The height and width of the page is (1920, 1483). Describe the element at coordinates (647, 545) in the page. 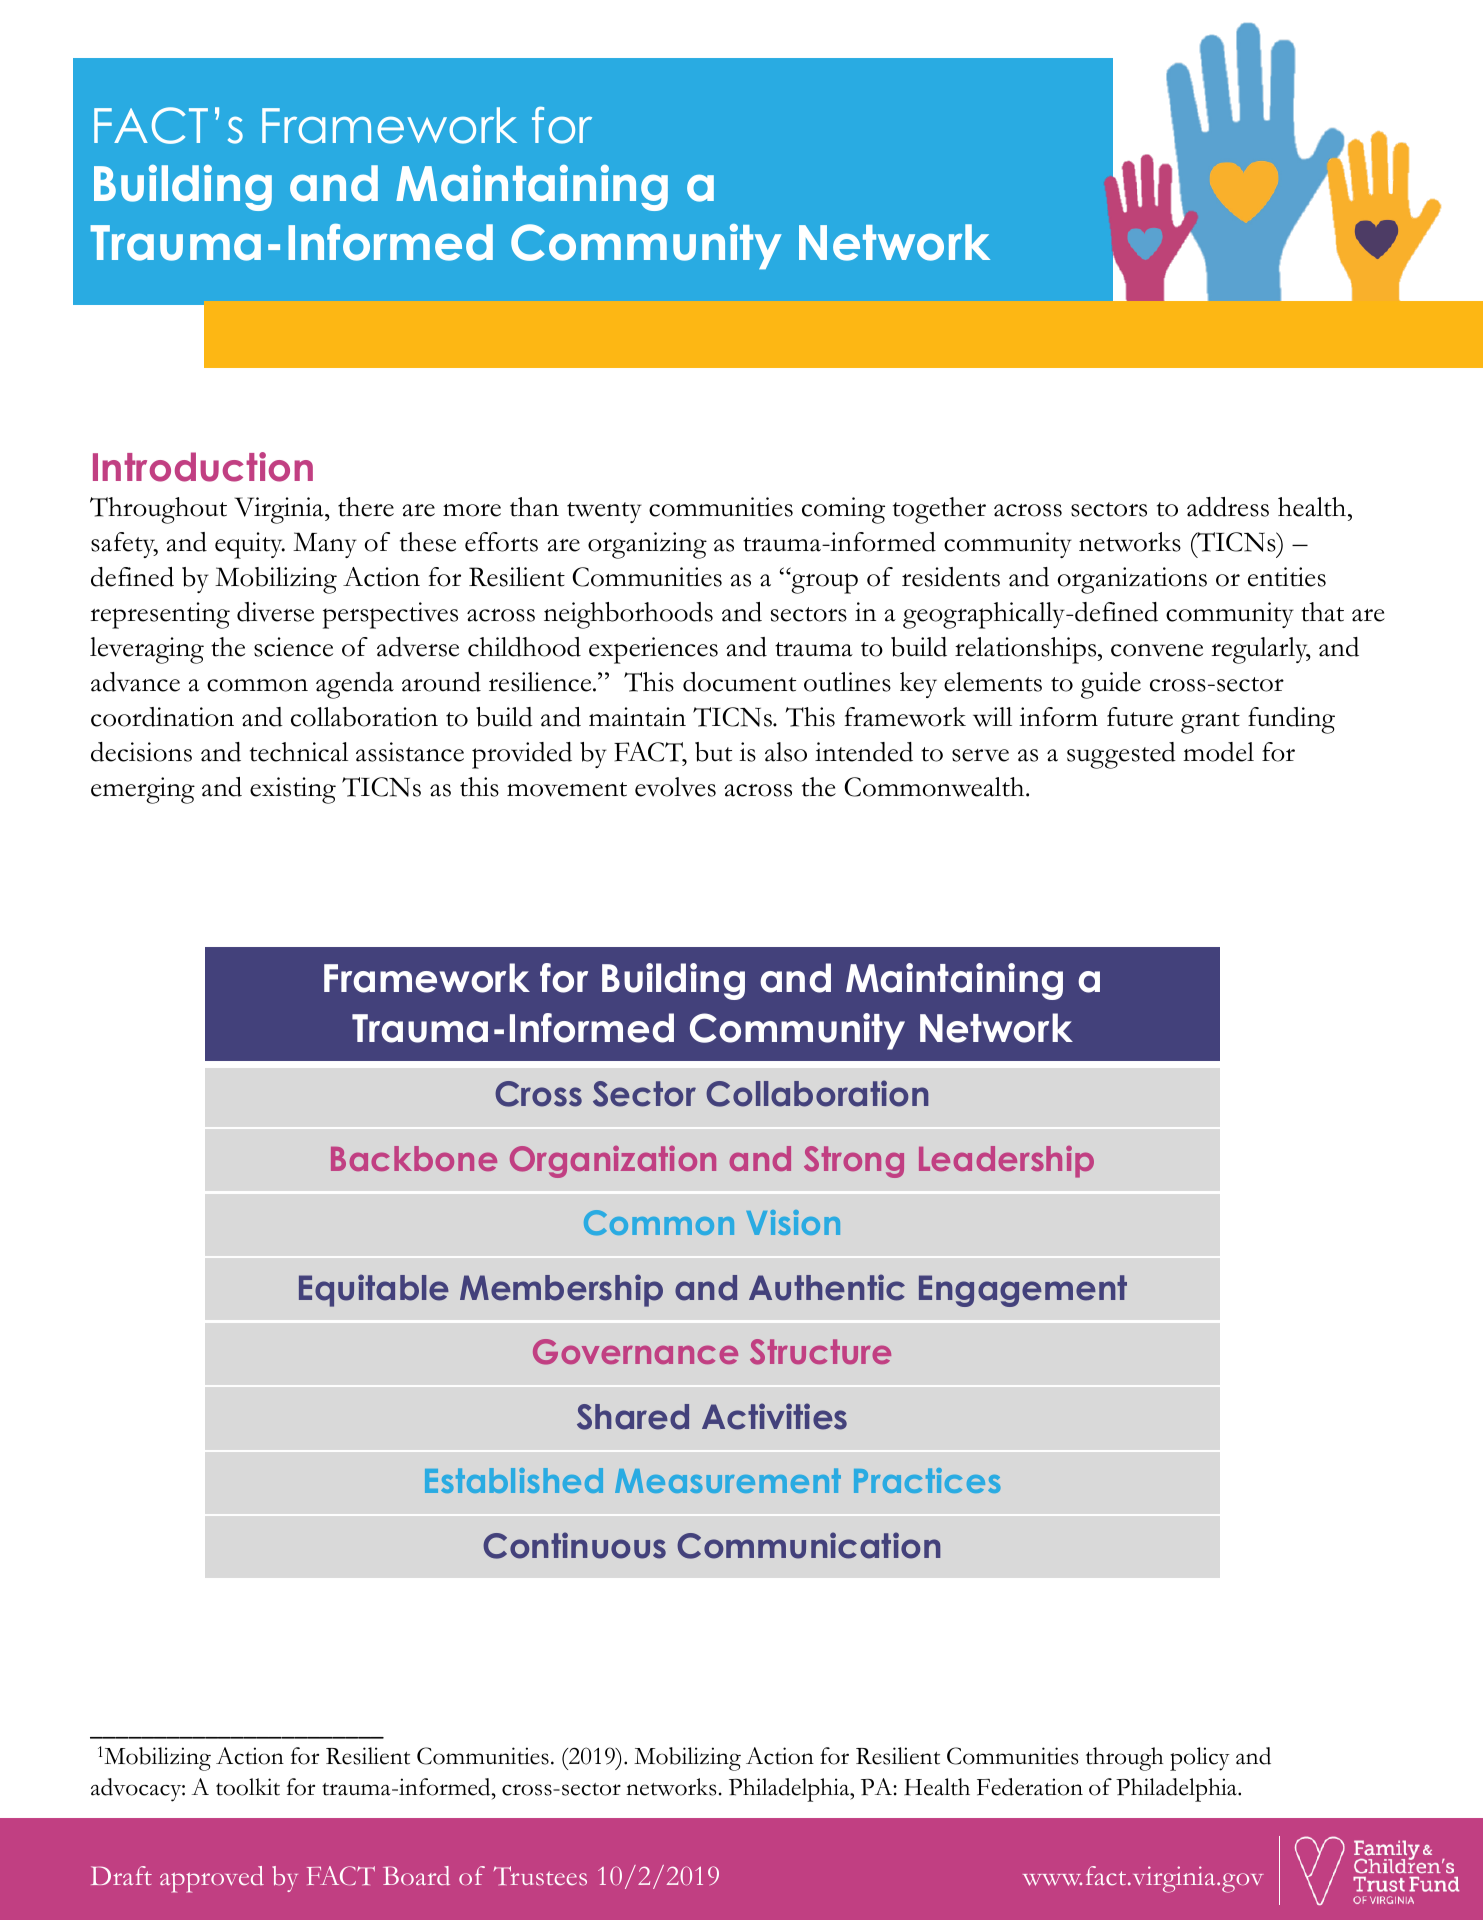

I see `organizing` at that location.
